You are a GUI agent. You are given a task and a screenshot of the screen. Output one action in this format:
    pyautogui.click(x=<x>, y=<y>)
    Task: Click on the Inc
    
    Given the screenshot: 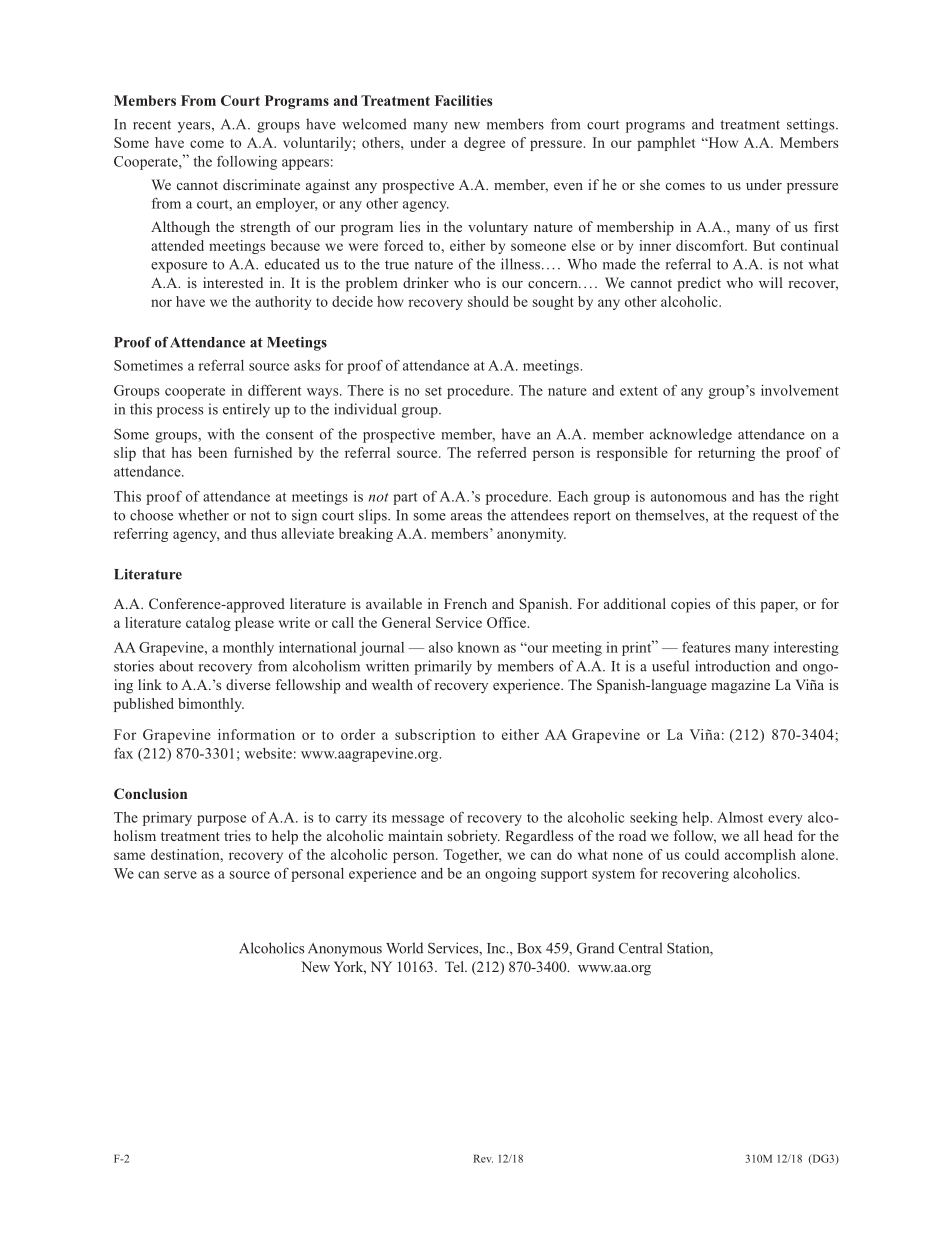 What is the action you would take?
    pyautogui.click(x=497, y=948)
